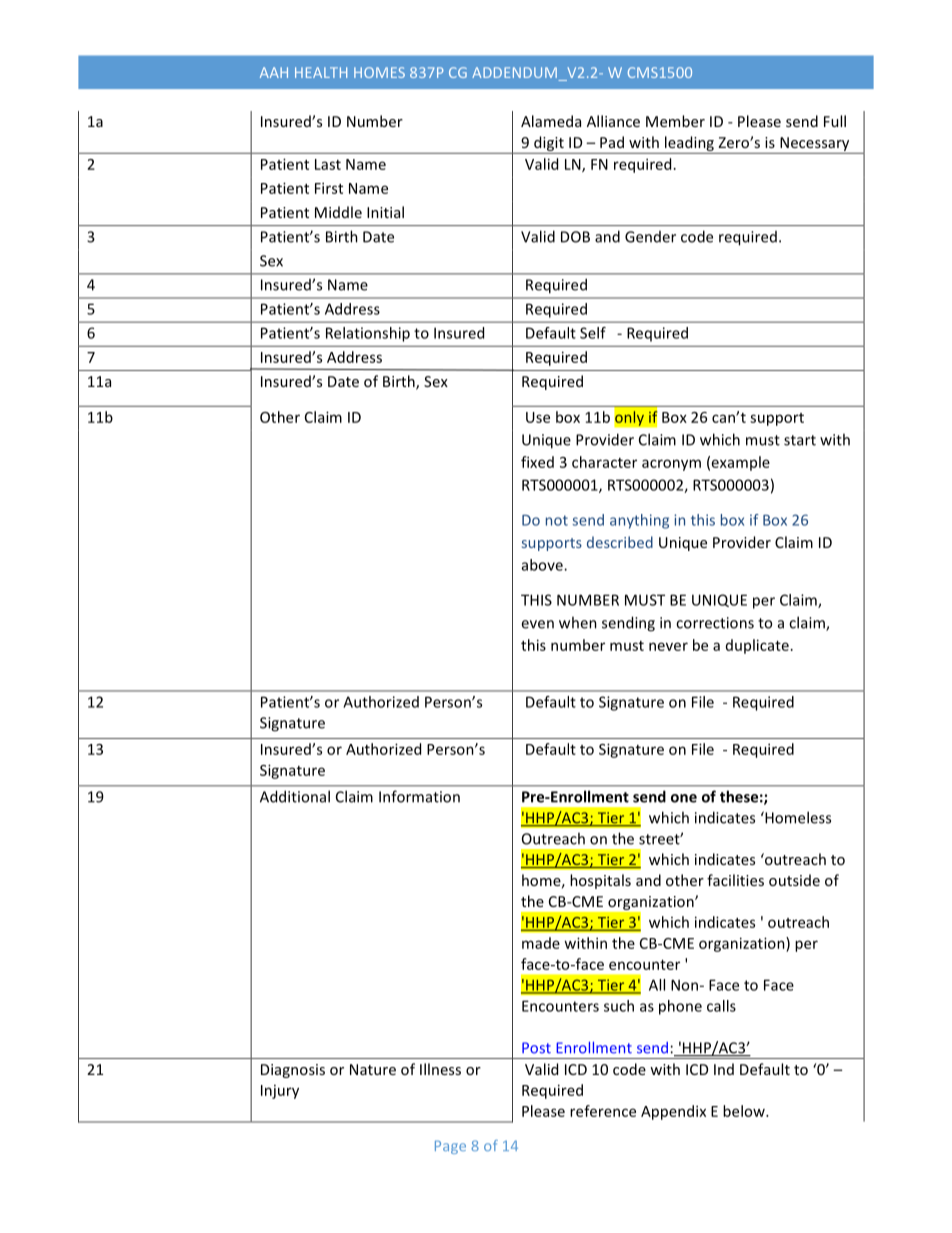 The width and height of the screenshot is (952, 1233). I want to click on start, so click(800, 440).
